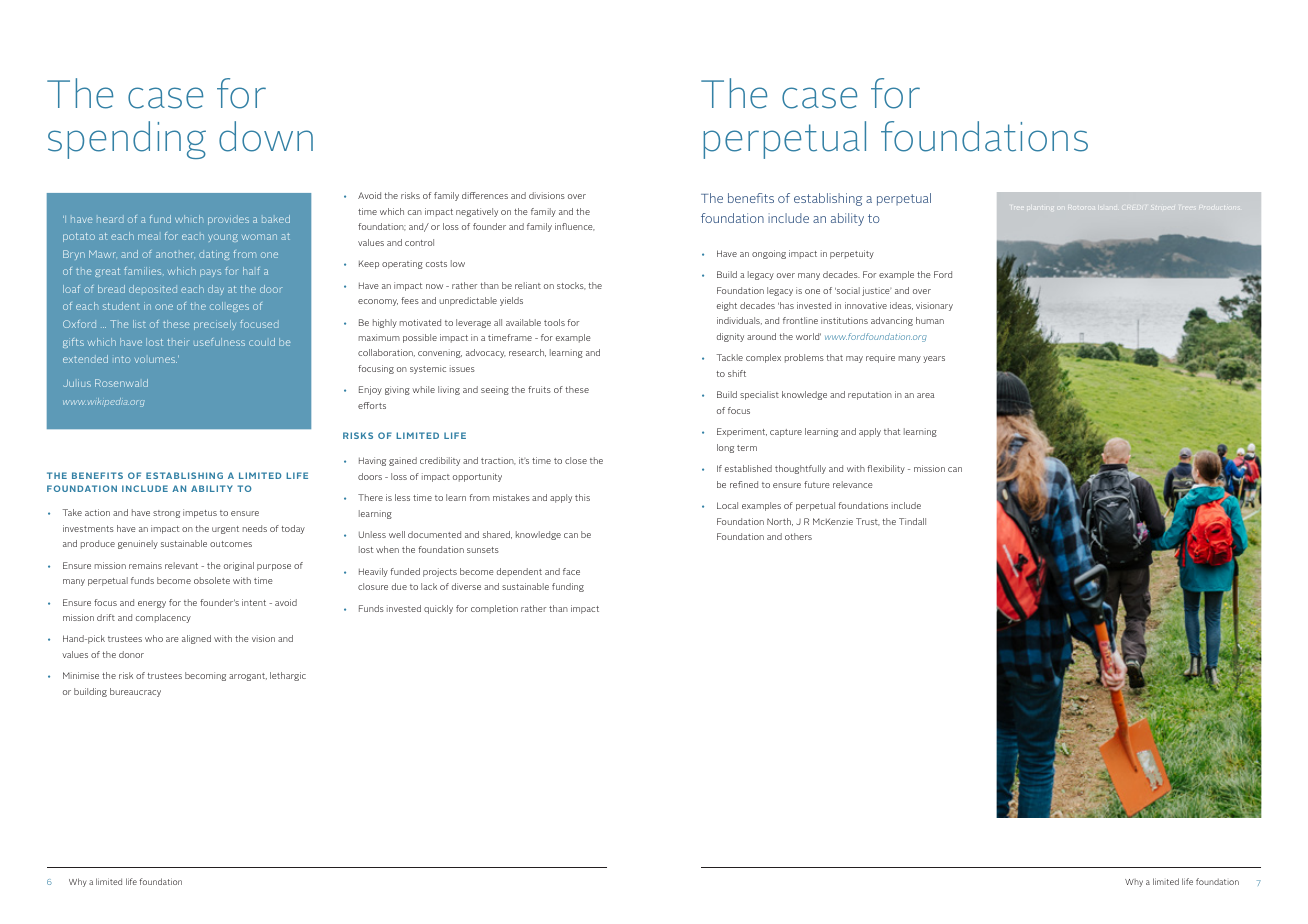  I want to click on thoughtfully, so click(800, 469).
